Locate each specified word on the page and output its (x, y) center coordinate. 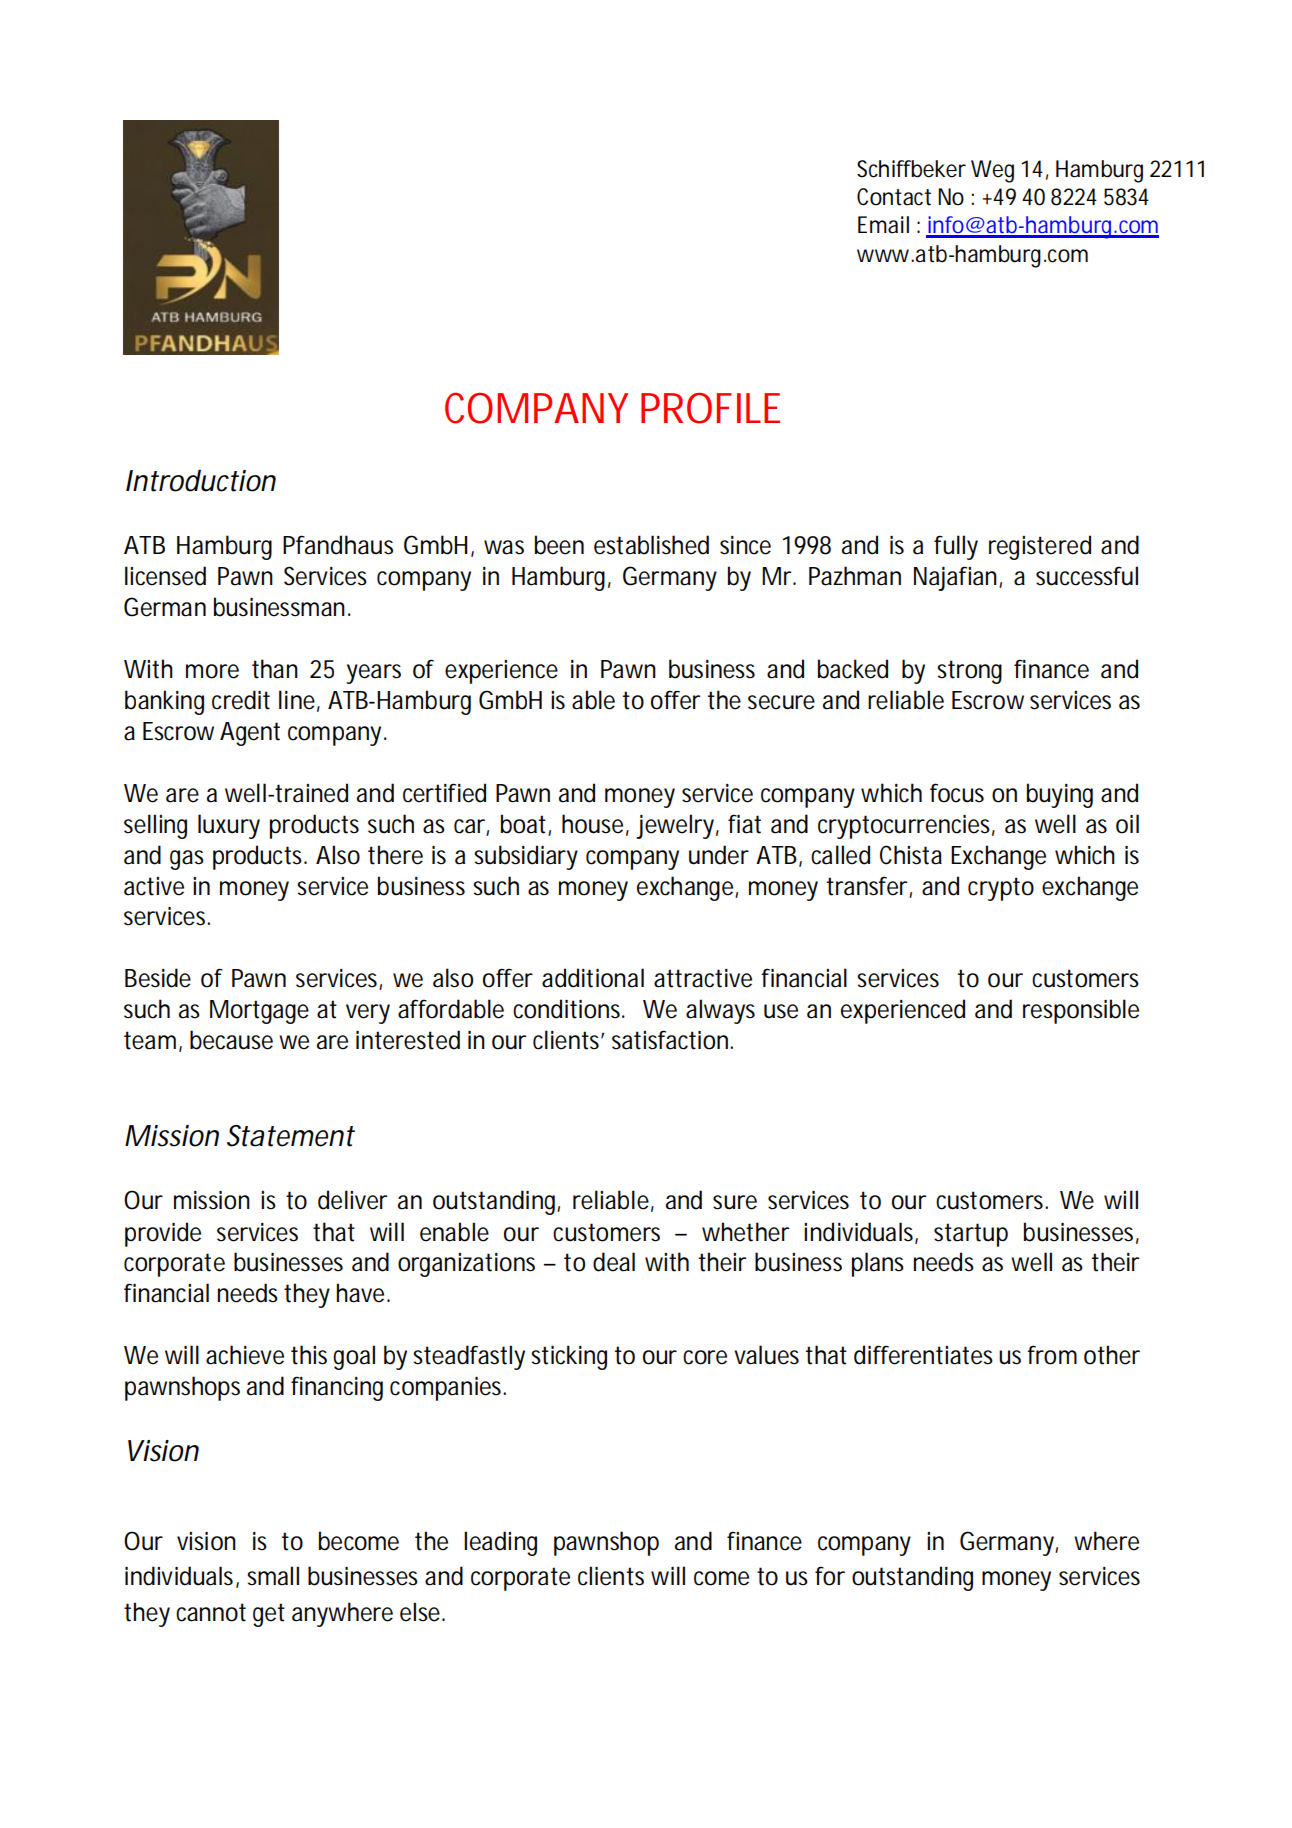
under (719, 855)
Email (883, 225)
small (273, 1576)
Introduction (201, 480)
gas (187, 860)
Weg (992, 171)
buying (1060, 795)
